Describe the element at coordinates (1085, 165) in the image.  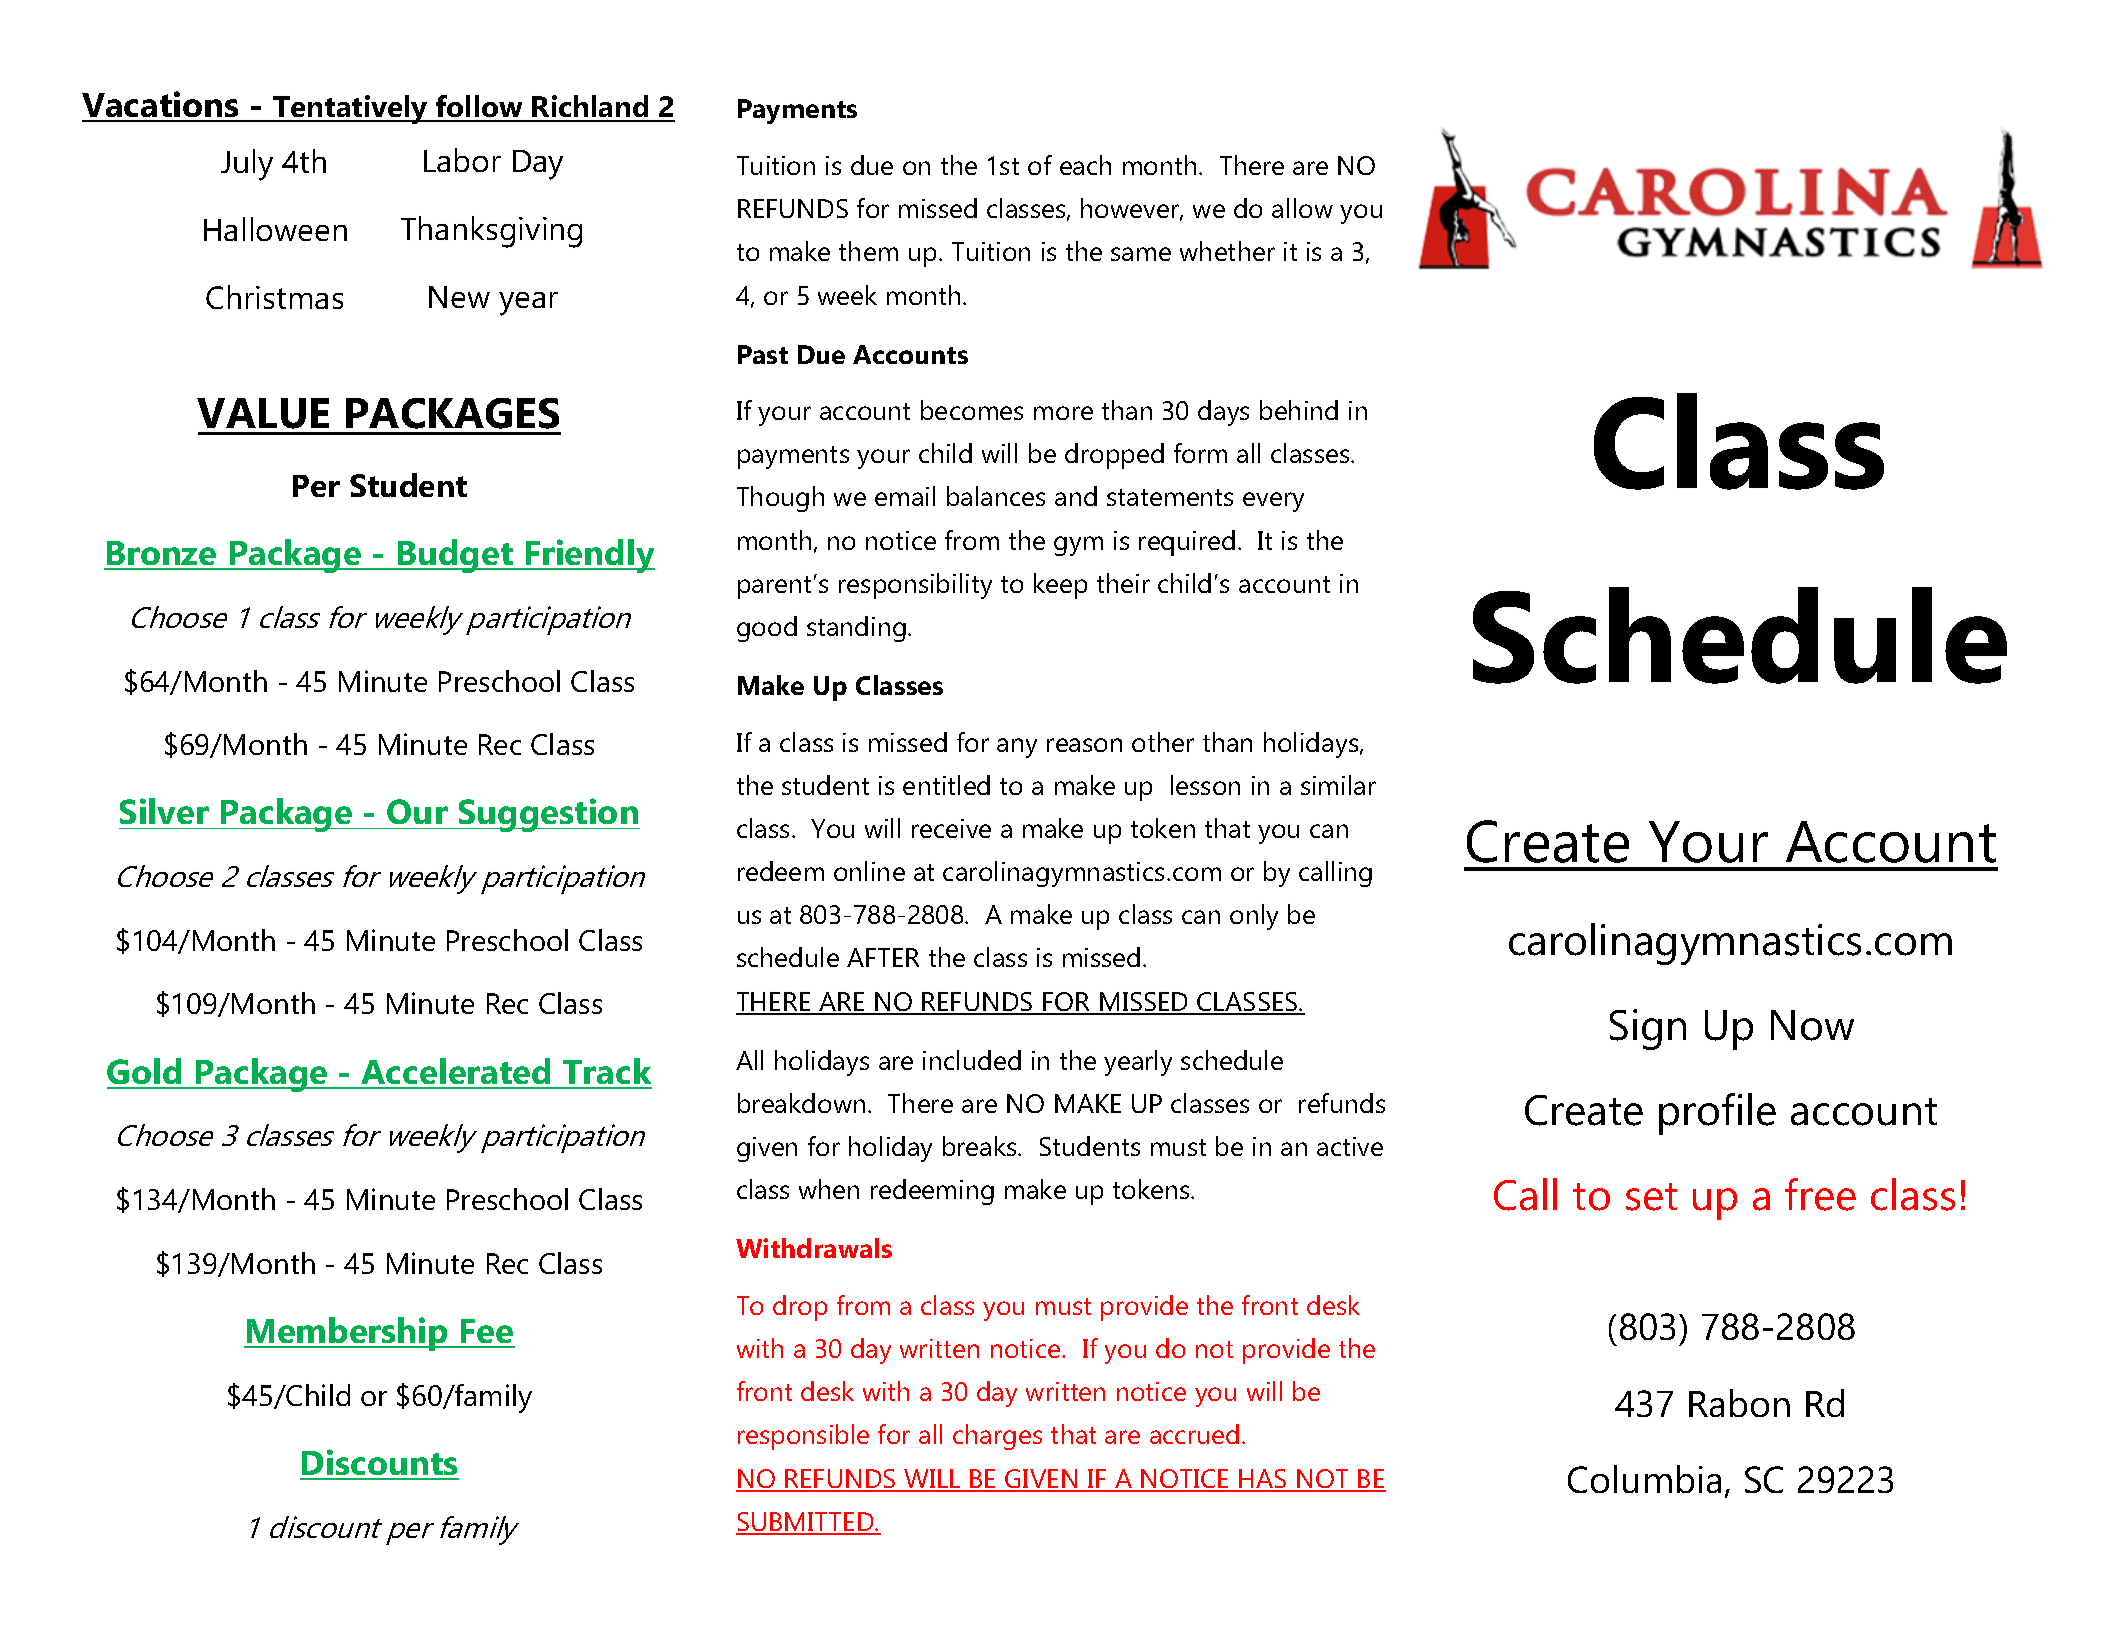
I see `each` at that location.
